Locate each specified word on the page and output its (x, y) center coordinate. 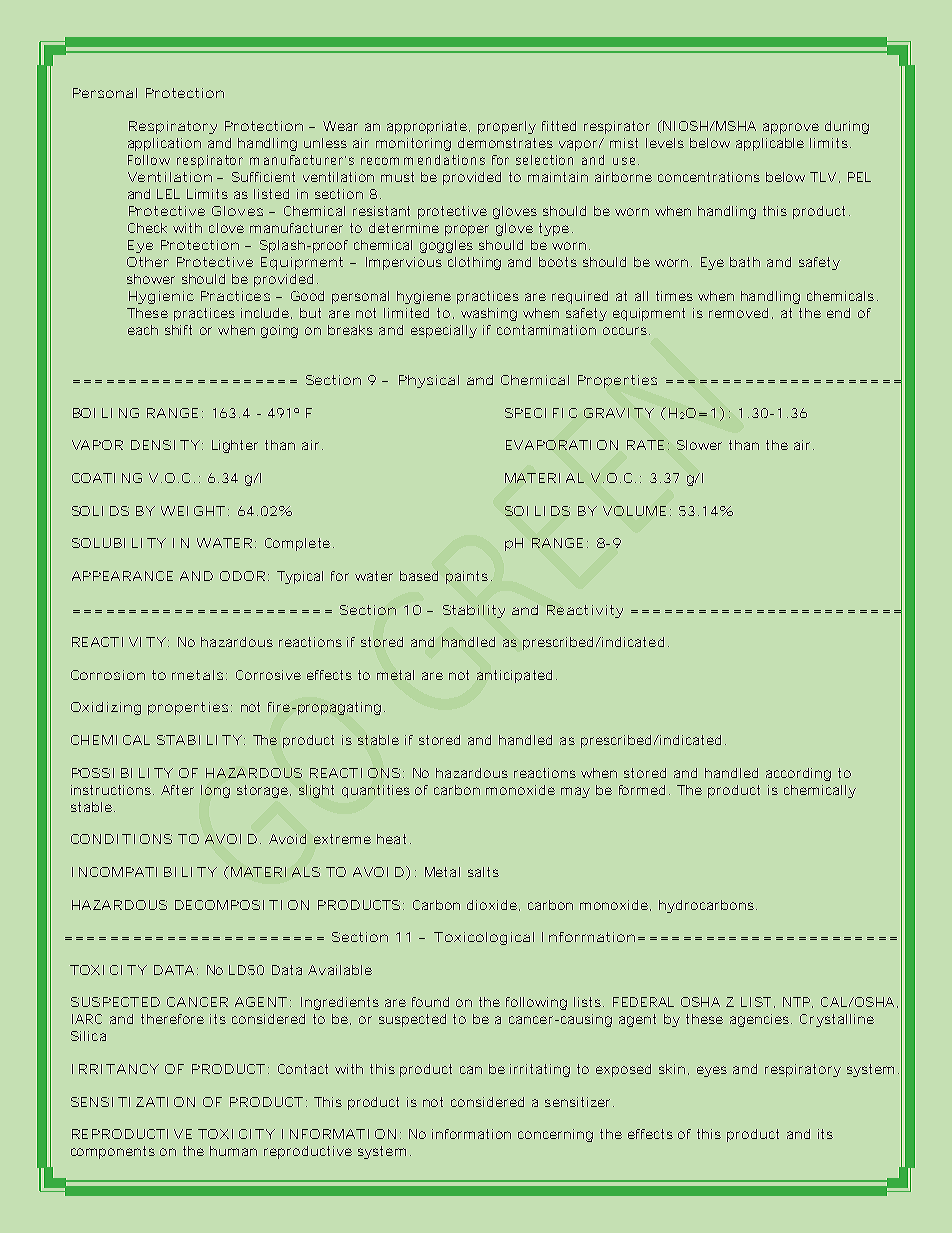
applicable (770, 144)
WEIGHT (193, 511)
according (798, 774)
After (177, 790)
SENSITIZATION (133, 1102)
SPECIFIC (541, 413)
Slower (699, 445)
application (164, 144)
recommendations (423, 160)
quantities (376, 791)
